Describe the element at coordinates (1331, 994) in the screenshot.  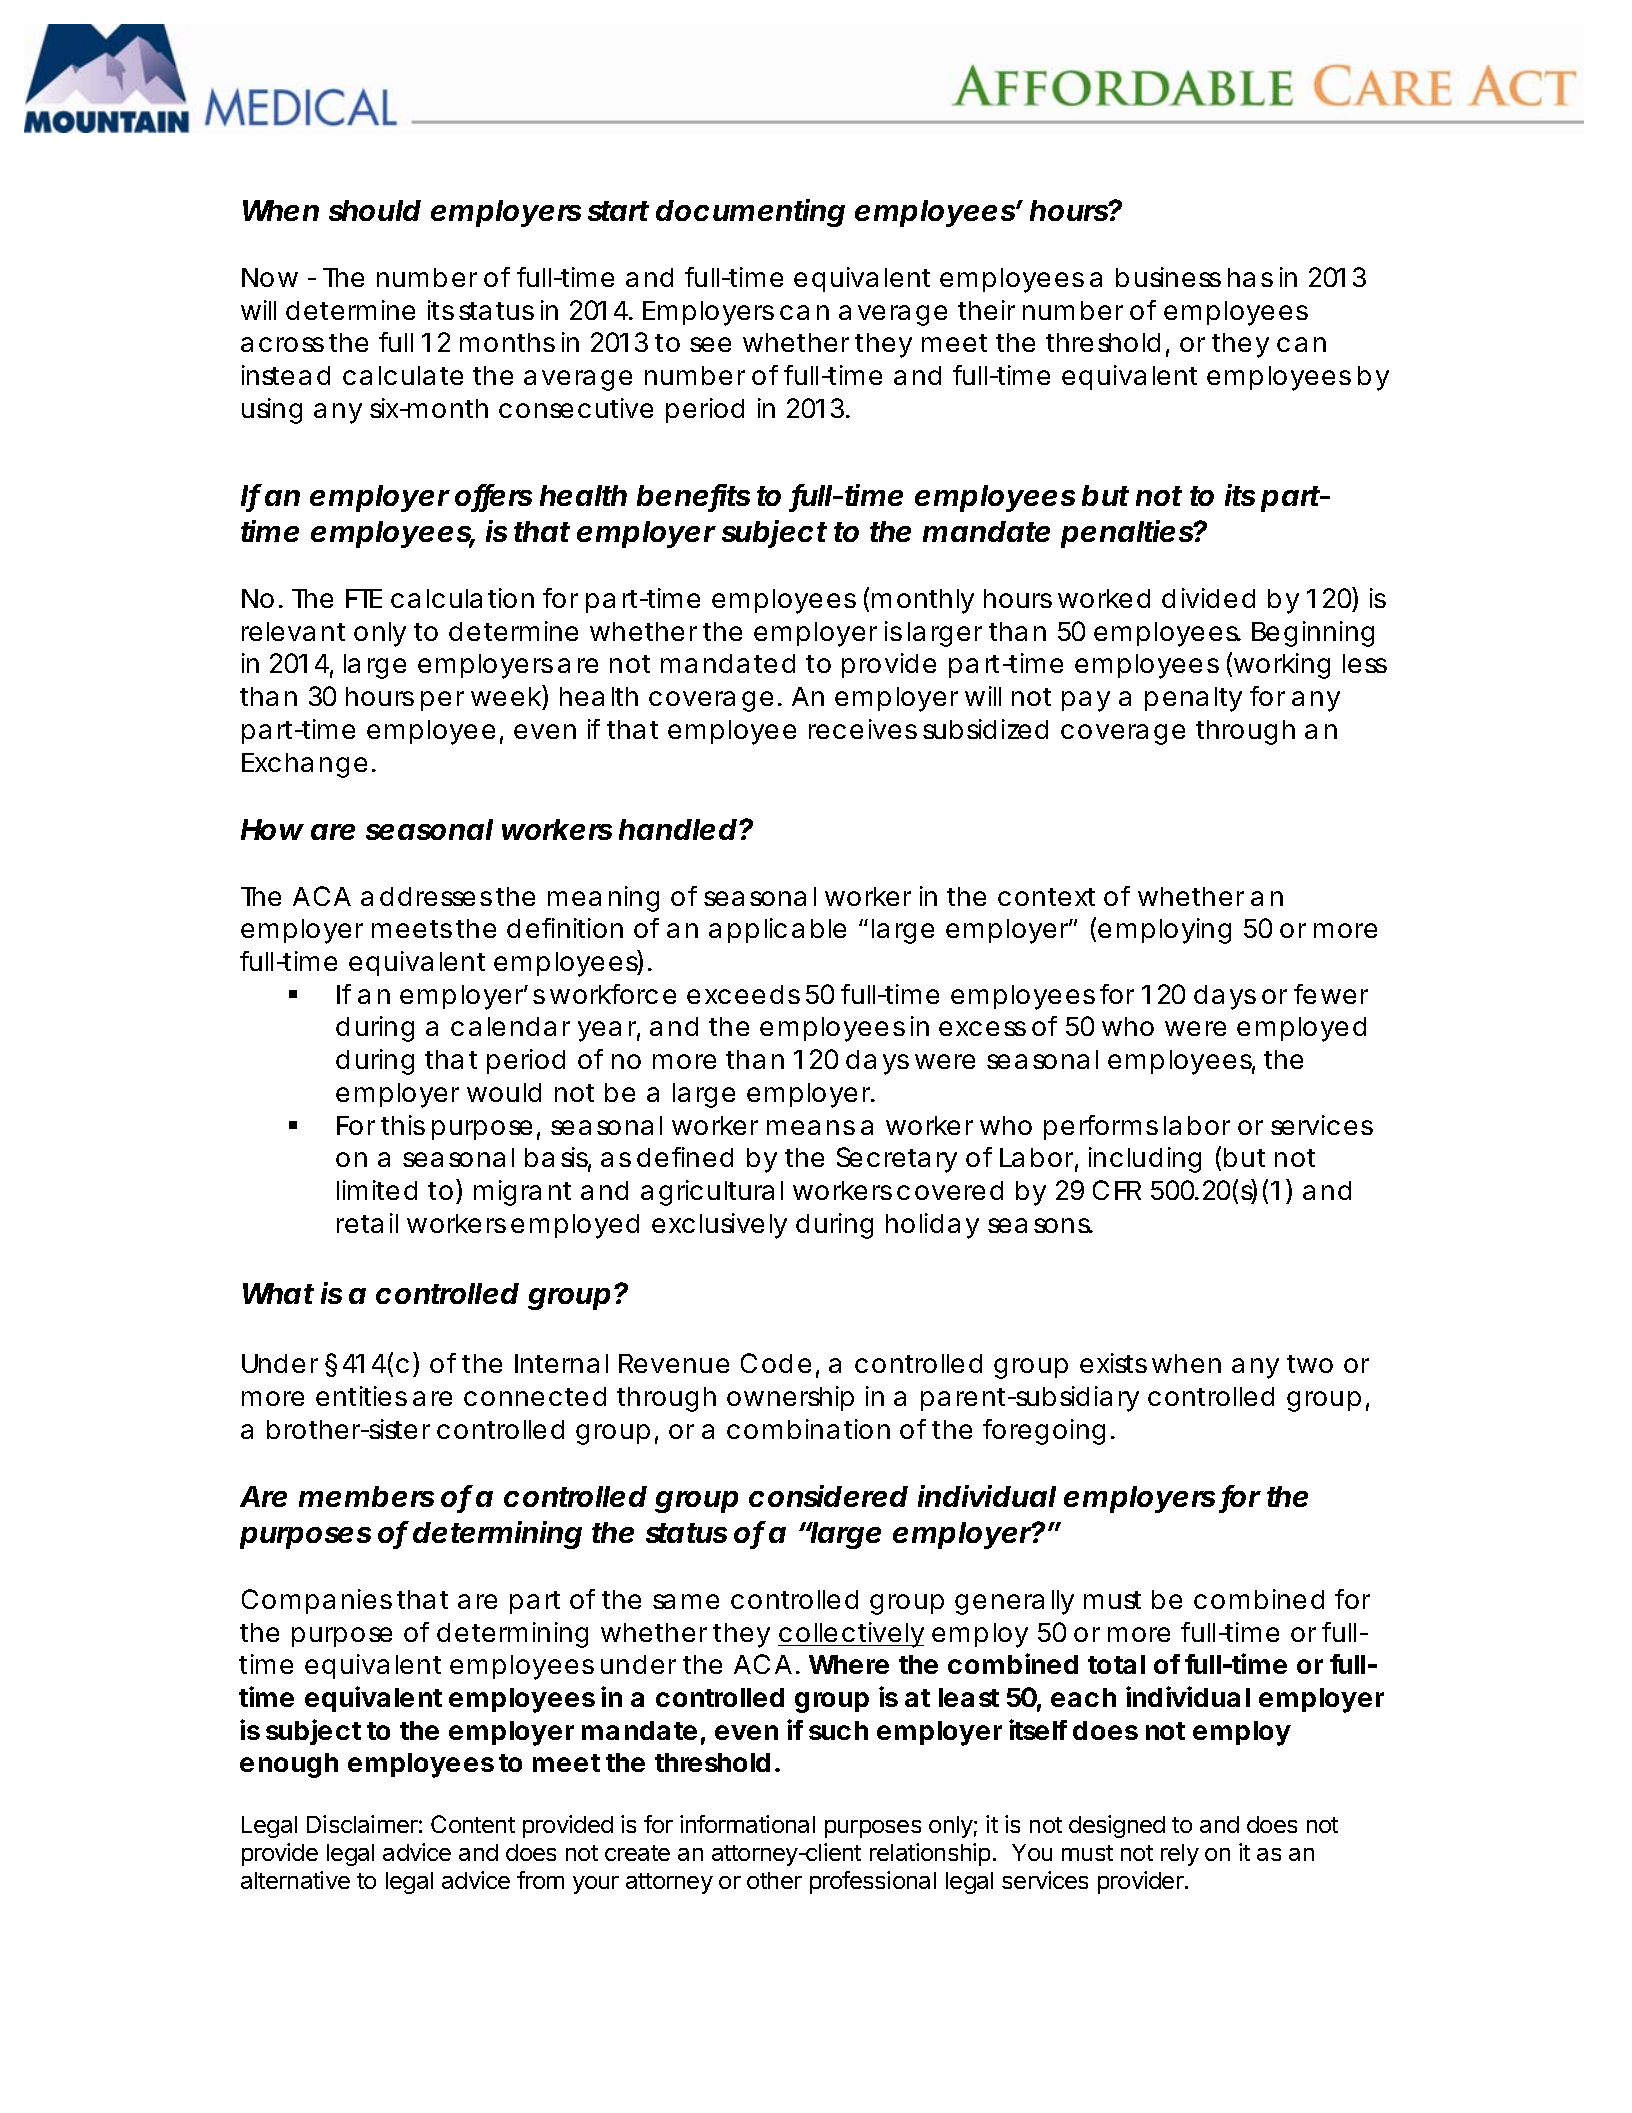
I see `fewer` at that location.
